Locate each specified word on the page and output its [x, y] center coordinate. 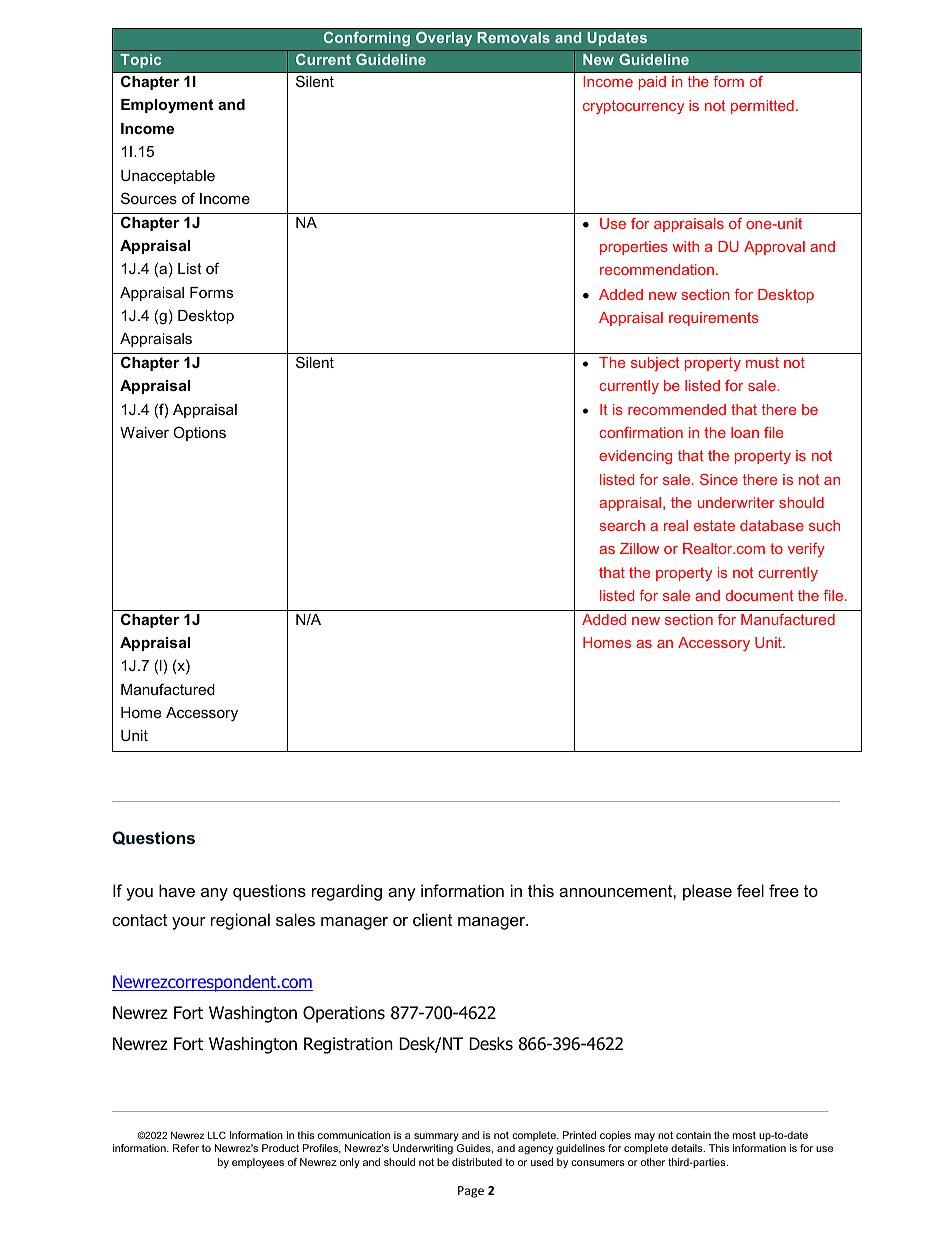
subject [655, 364]
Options [199, 433]
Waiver [144, 432]
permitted [762, 107]
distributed [477, 1162]
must [762, 362]
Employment [167, 106]
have [177, 890]
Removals [513, 37]
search [622, 525]
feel [750, 890]
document [760, 595]
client [432, 919]
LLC [217, 1135]
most [744, 1135]
